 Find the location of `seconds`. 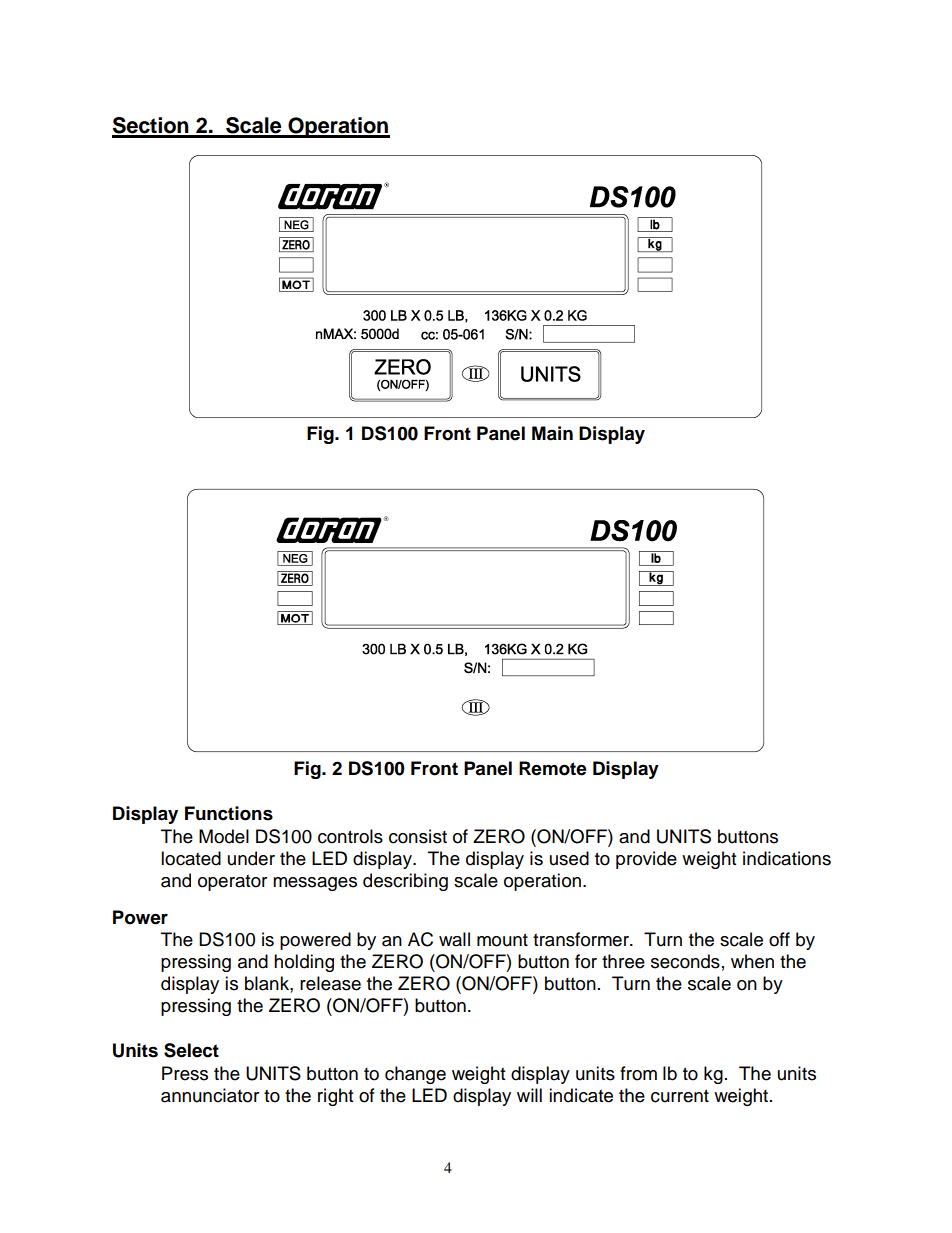

seconds is located at coordinates (685, 961).
